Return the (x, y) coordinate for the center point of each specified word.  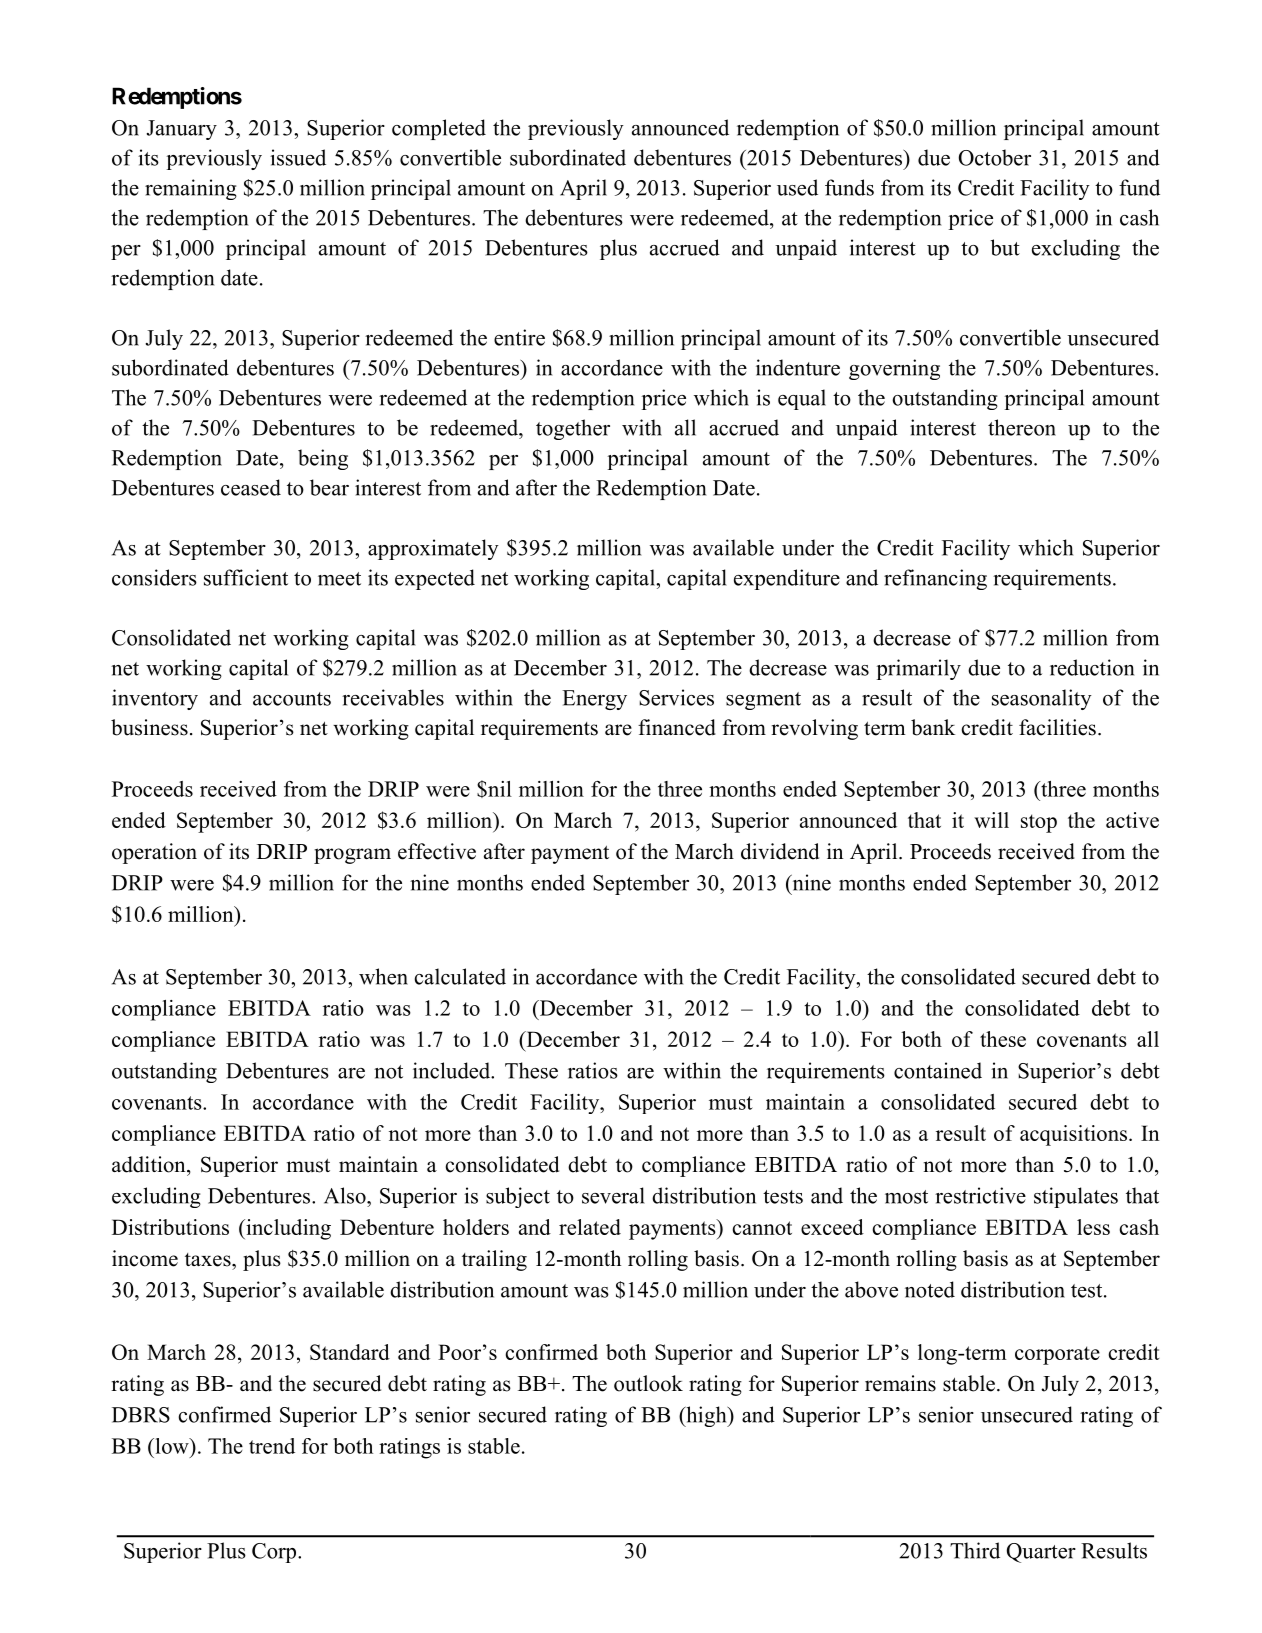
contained (938, 1070)
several (613, 1195)
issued (298, 157)
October (995, 157)
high (706, 1416)
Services (676, 697)
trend (272, 1446)
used (797, 187)
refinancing (935, 579)
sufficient (246, 577)
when (383, 976)
